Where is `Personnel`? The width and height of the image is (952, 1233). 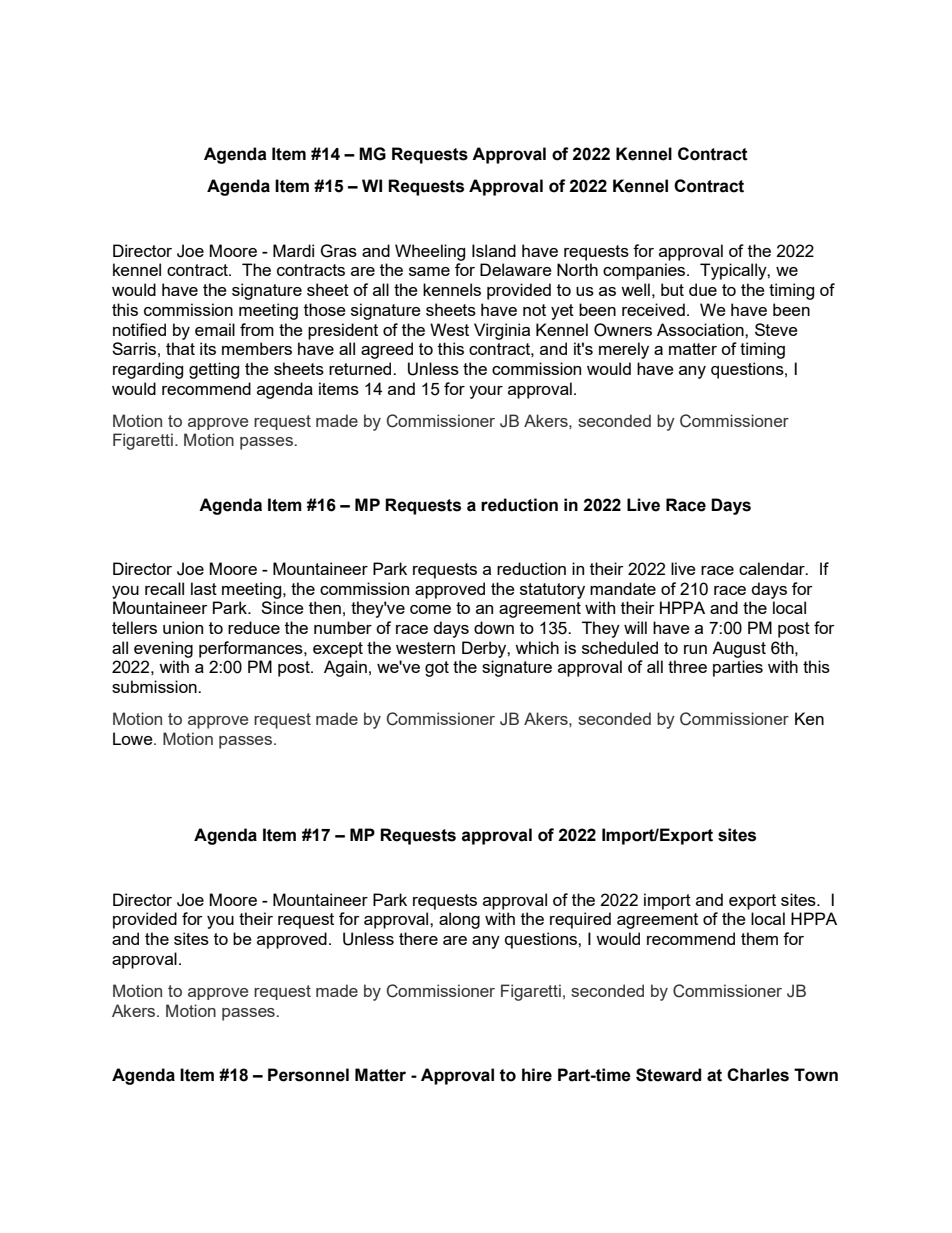
Personnel is located at coordinates (308, 1075).
